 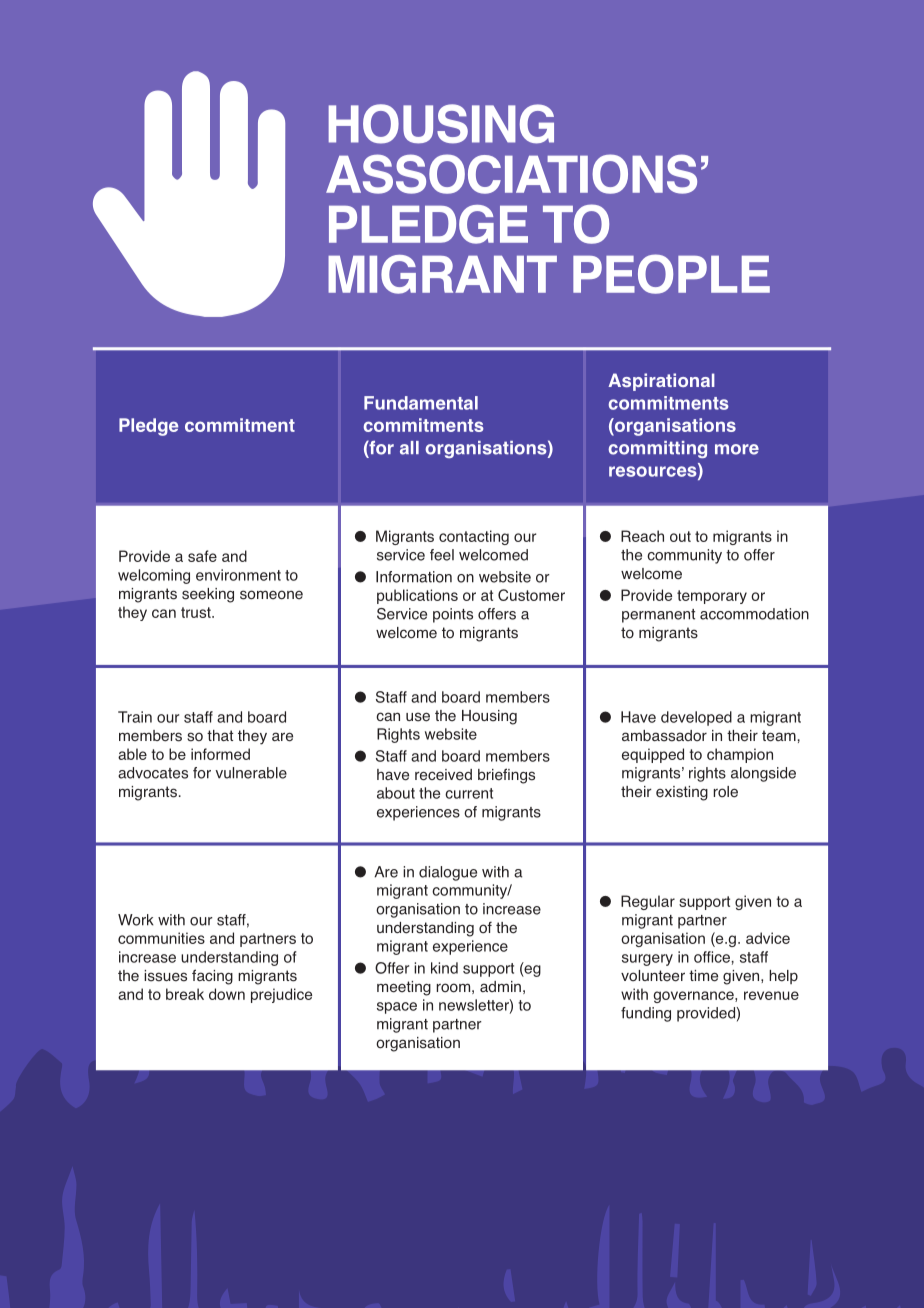 I want to click on ASSOCIATIONS, so click(x=511, y=174).
